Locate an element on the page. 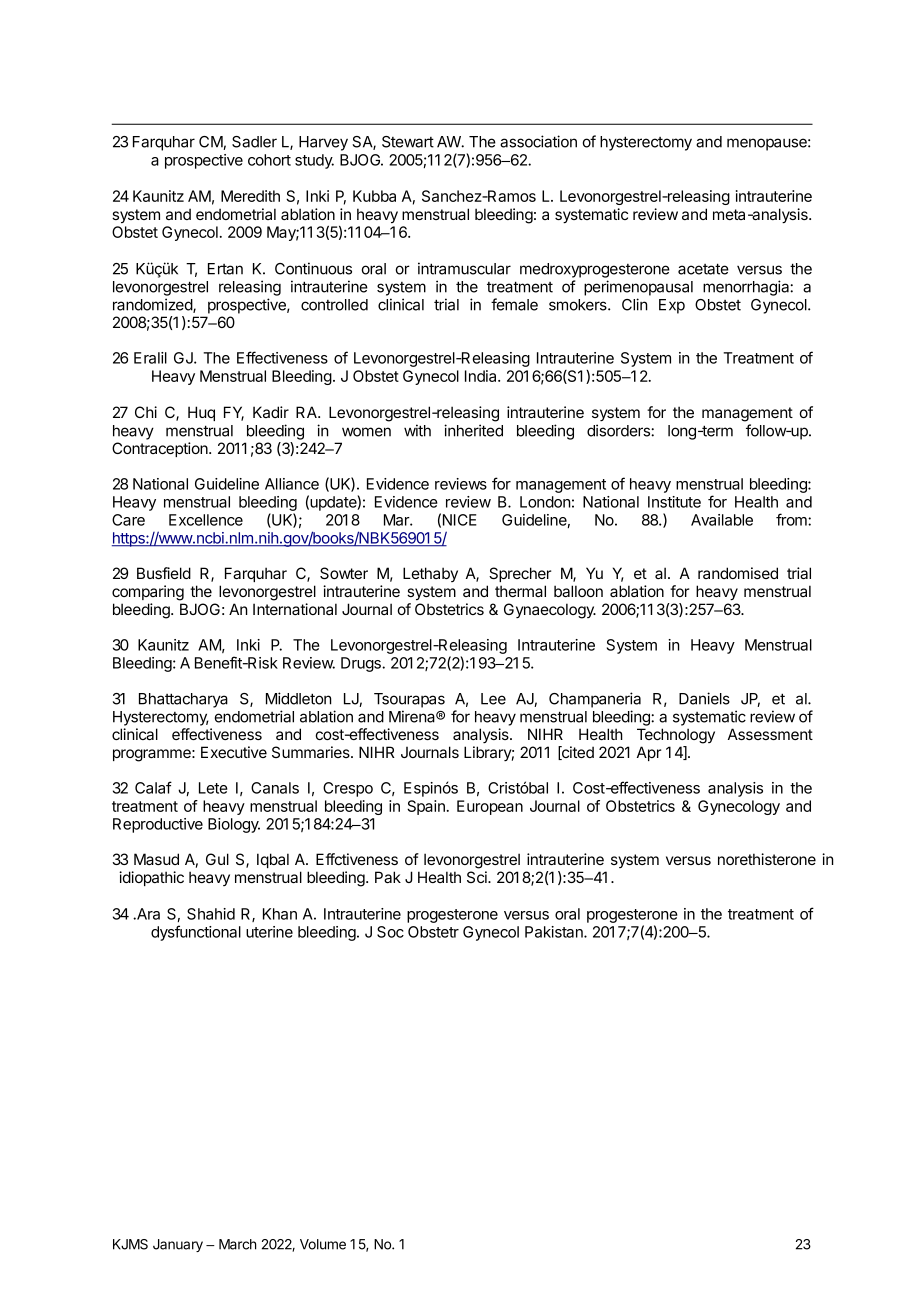  Biology is located at coordinates (234, 825).
